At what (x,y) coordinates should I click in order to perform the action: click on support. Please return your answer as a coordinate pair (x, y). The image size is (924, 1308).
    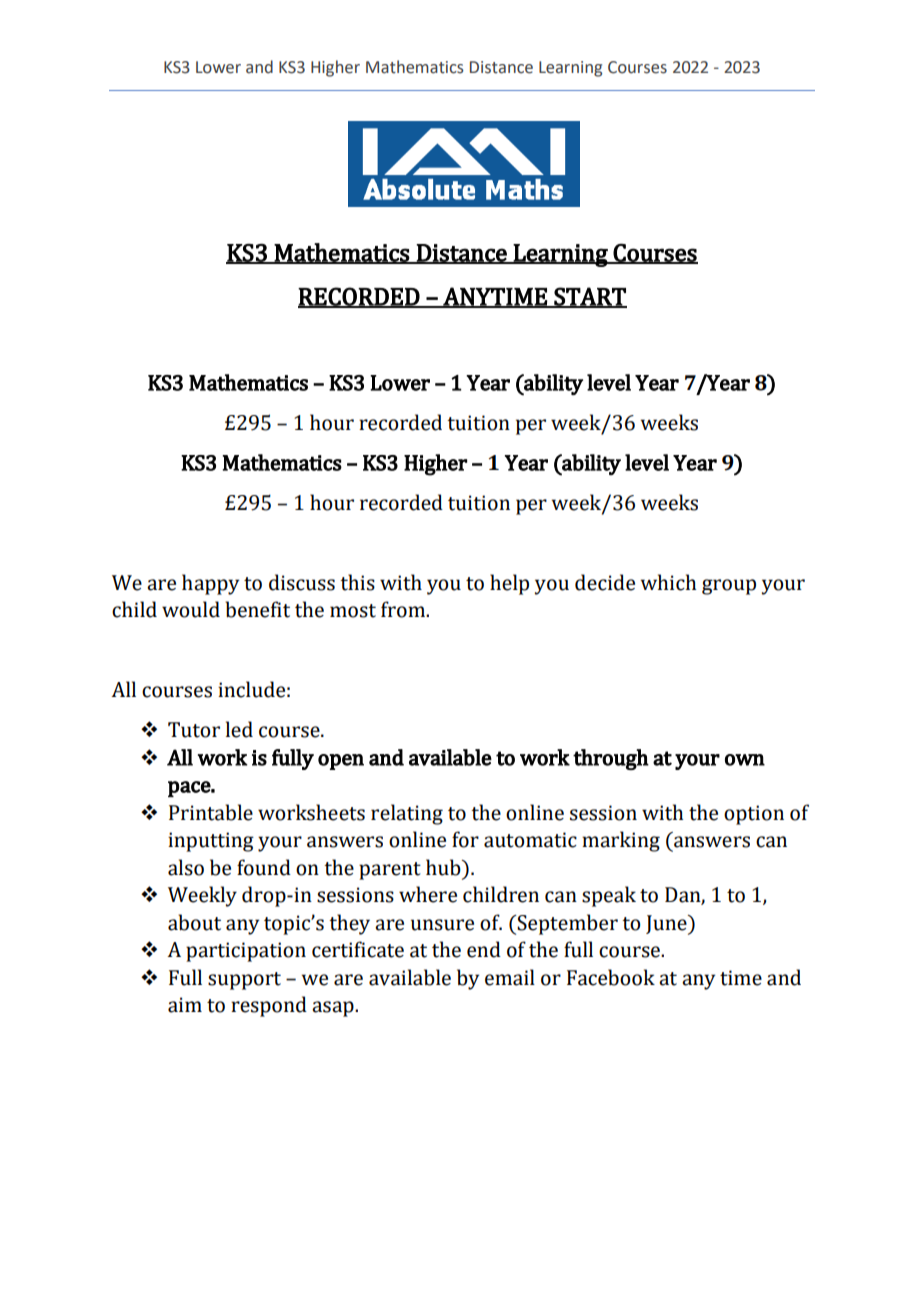
    Looking at the image, I should click on (244, 981).
